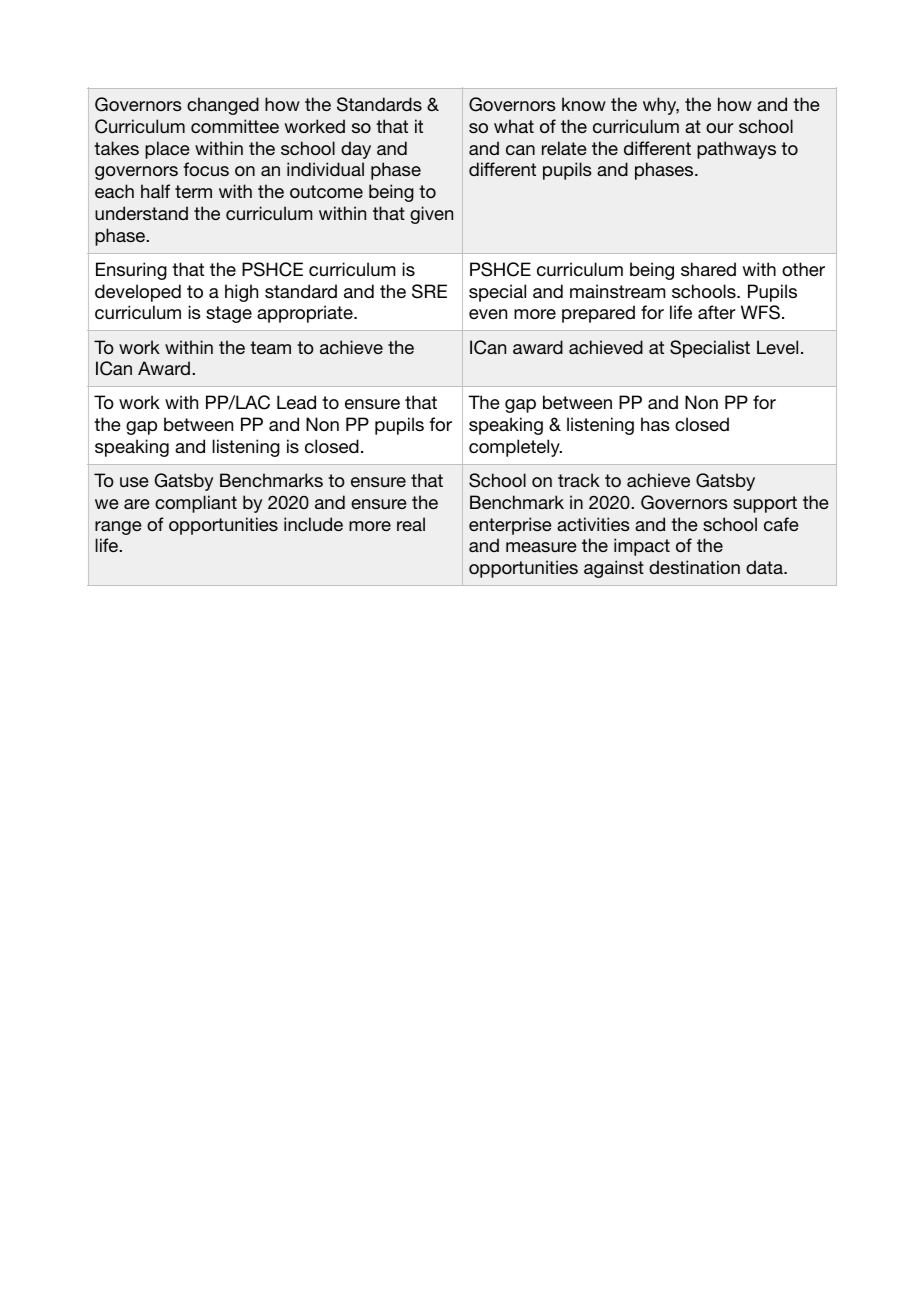 The image size is (924, 1308). I want to click on pathways, so click(736, 150).
